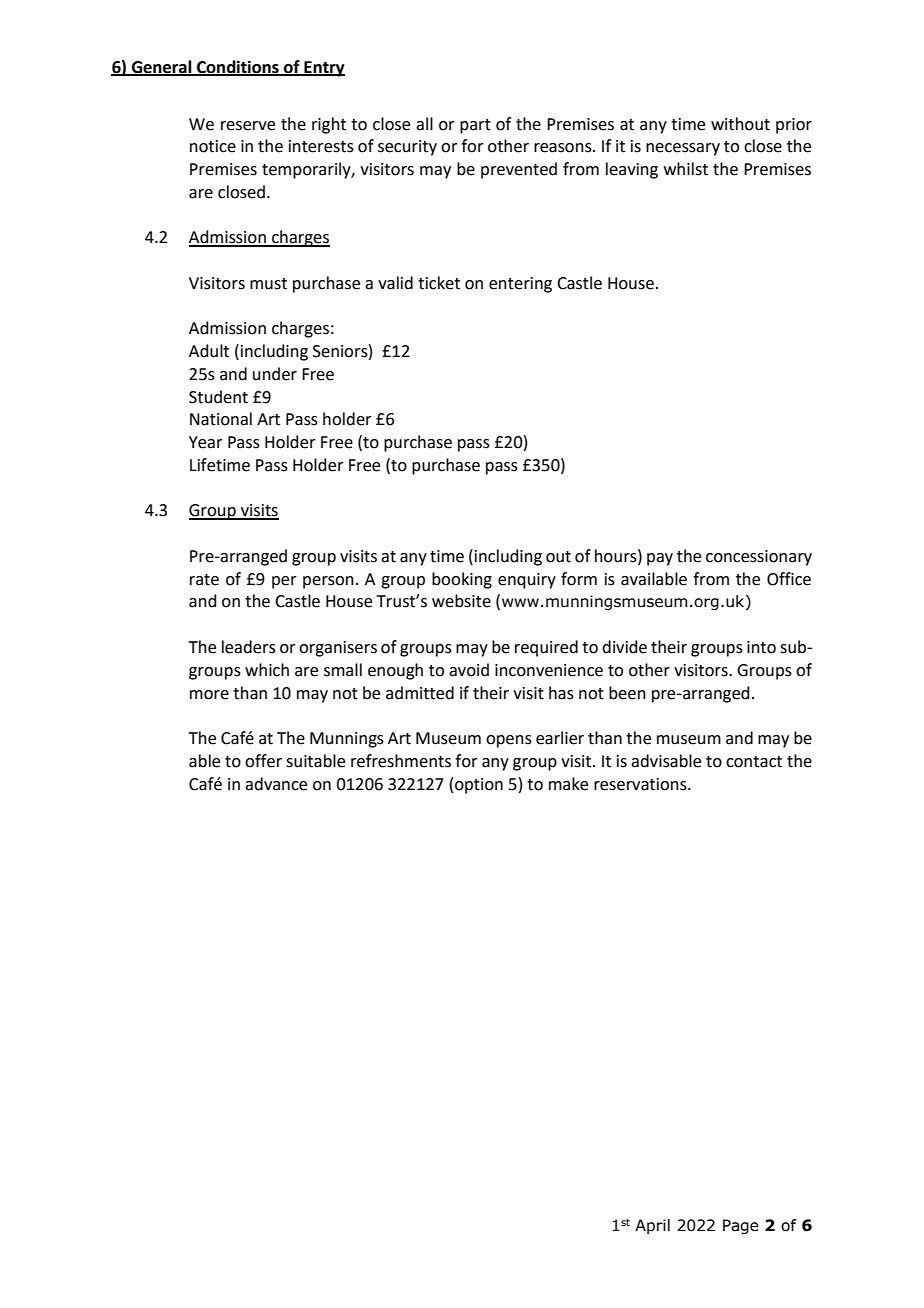 The width and height of the screenshot is (924, 1308). What do you see at coordinates (209, 351) in the screenshot?
I see `Adult` at bounding box center [209, 351].
